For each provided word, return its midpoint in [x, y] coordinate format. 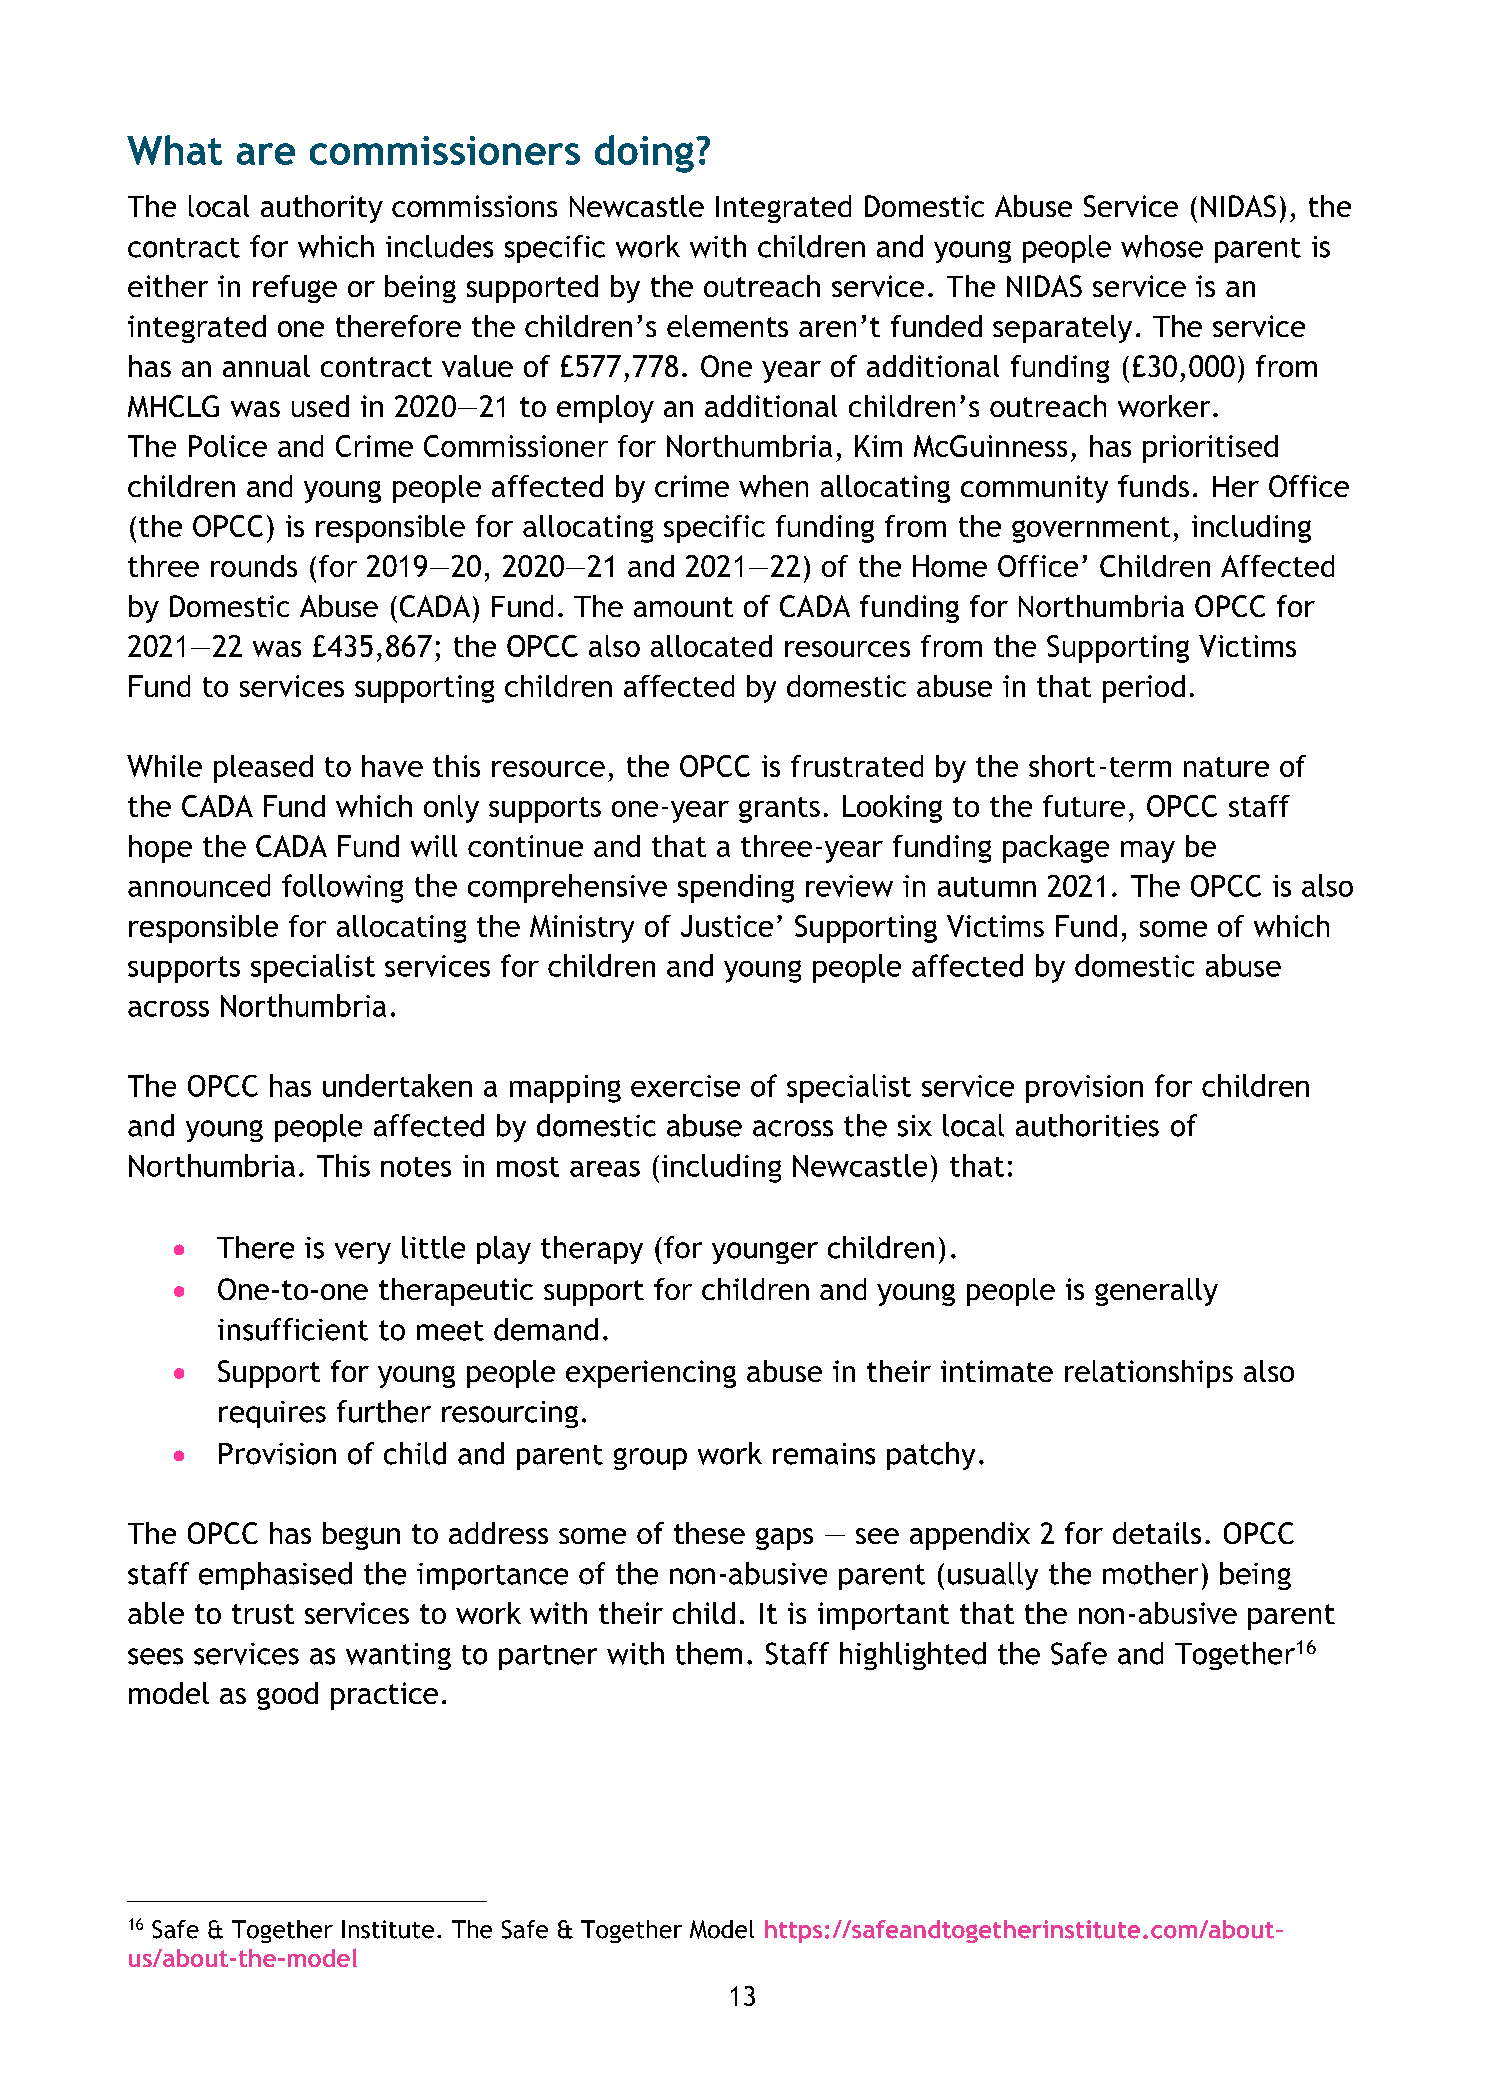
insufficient [293, 1329]
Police [228, 446]
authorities [1087, 1125]
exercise [685, 1086]
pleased [263, 769]
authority [322, 209]
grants [779, 810]
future [1084, 806]
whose [1162, 246]
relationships [1149, 1374]
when [773, 486]
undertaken [397, 1085]
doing [644, 154]
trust [263, 1614]
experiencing [651, 1374]
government [1091, 530]
